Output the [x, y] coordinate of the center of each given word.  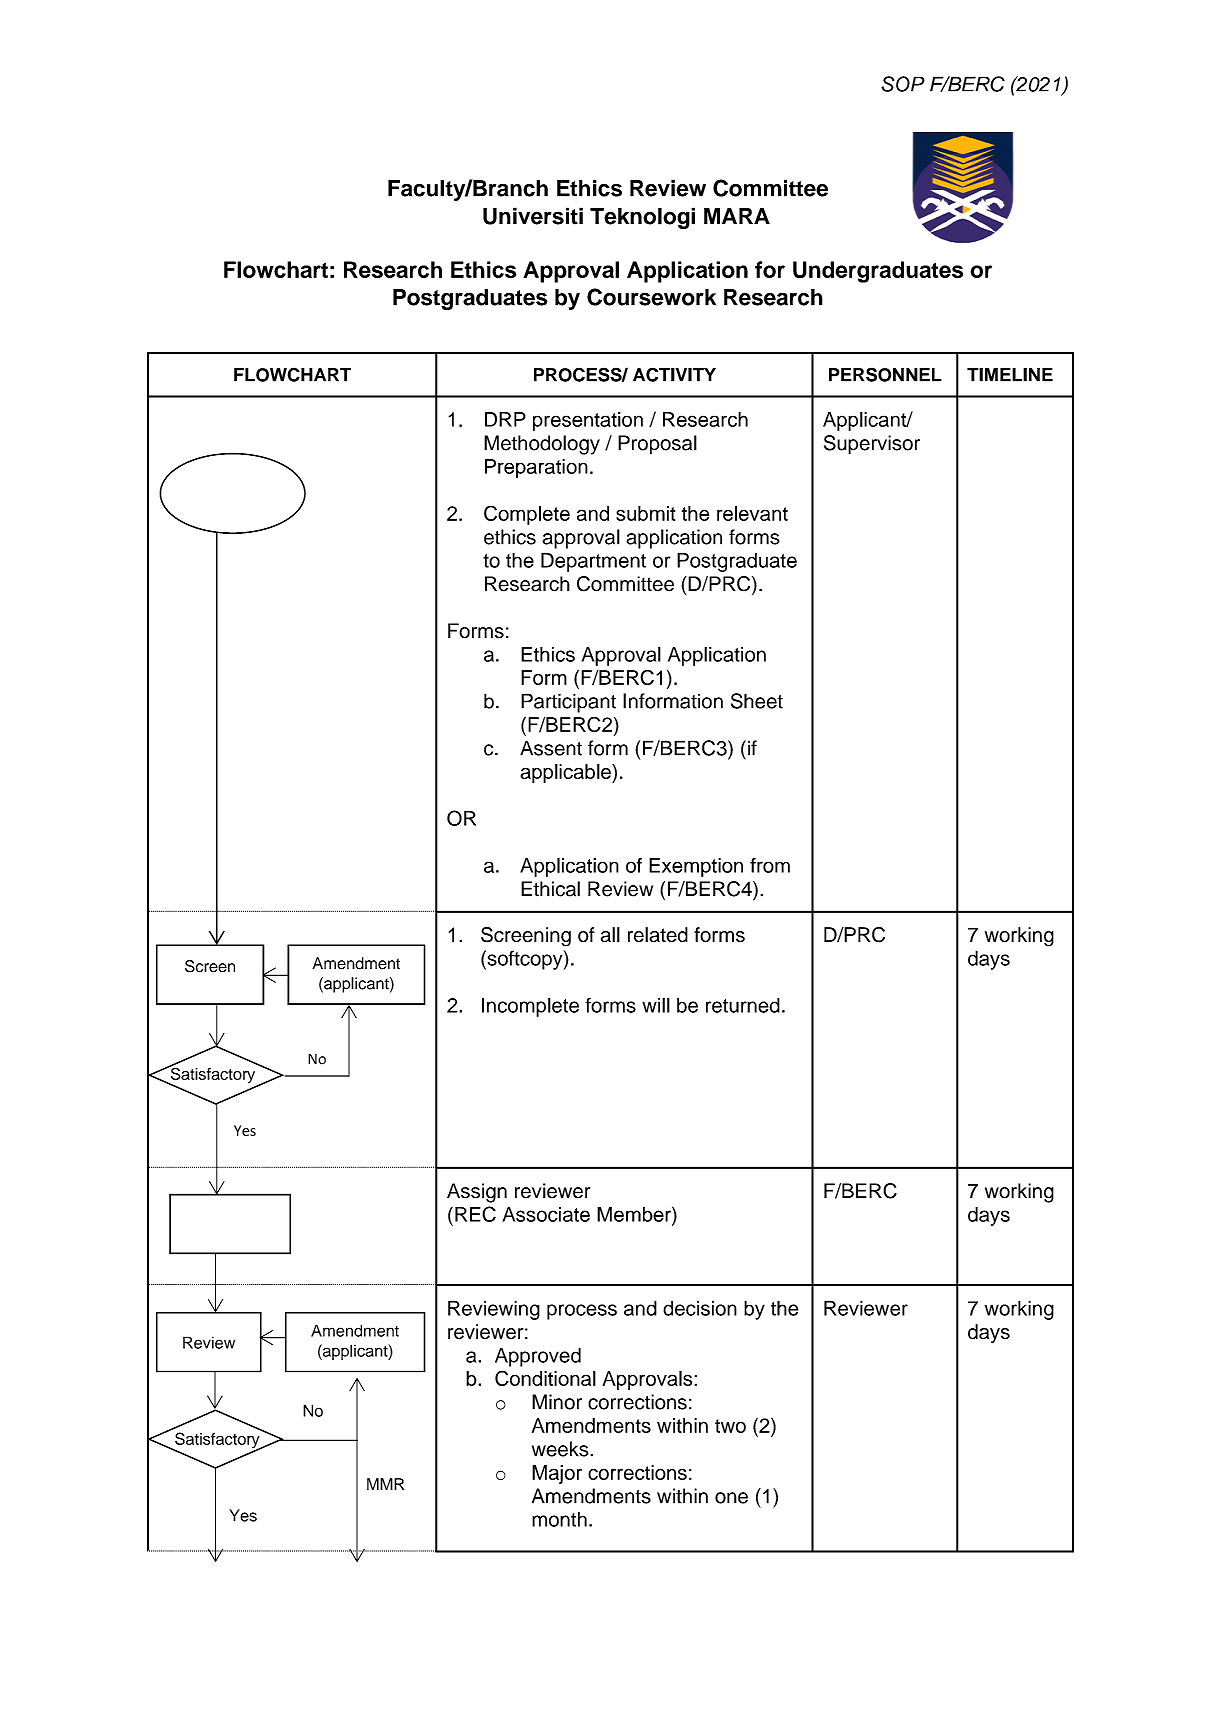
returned [743, 1005]
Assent [551, 748]
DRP [505, 419]
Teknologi [642, 218]
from [770, 865]
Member [635, 1214]
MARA [737, 216]
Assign [477, 1193]
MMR [386, 1484]
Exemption [696, 867]
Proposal [657, 445]
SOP [903, 84]
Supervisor [872, 445]
